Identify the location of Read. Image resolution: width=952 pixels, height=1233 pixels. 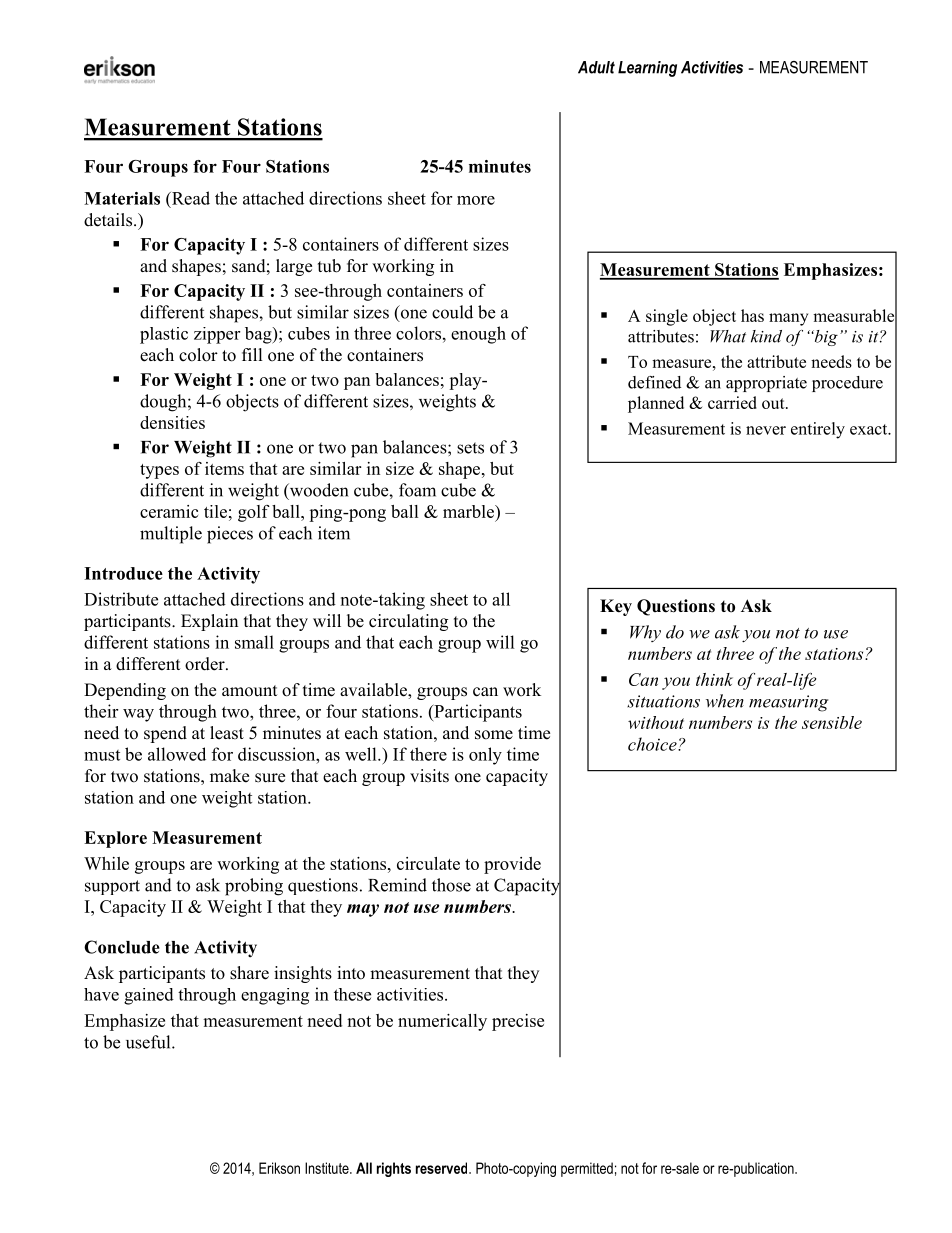
(190, 198).
